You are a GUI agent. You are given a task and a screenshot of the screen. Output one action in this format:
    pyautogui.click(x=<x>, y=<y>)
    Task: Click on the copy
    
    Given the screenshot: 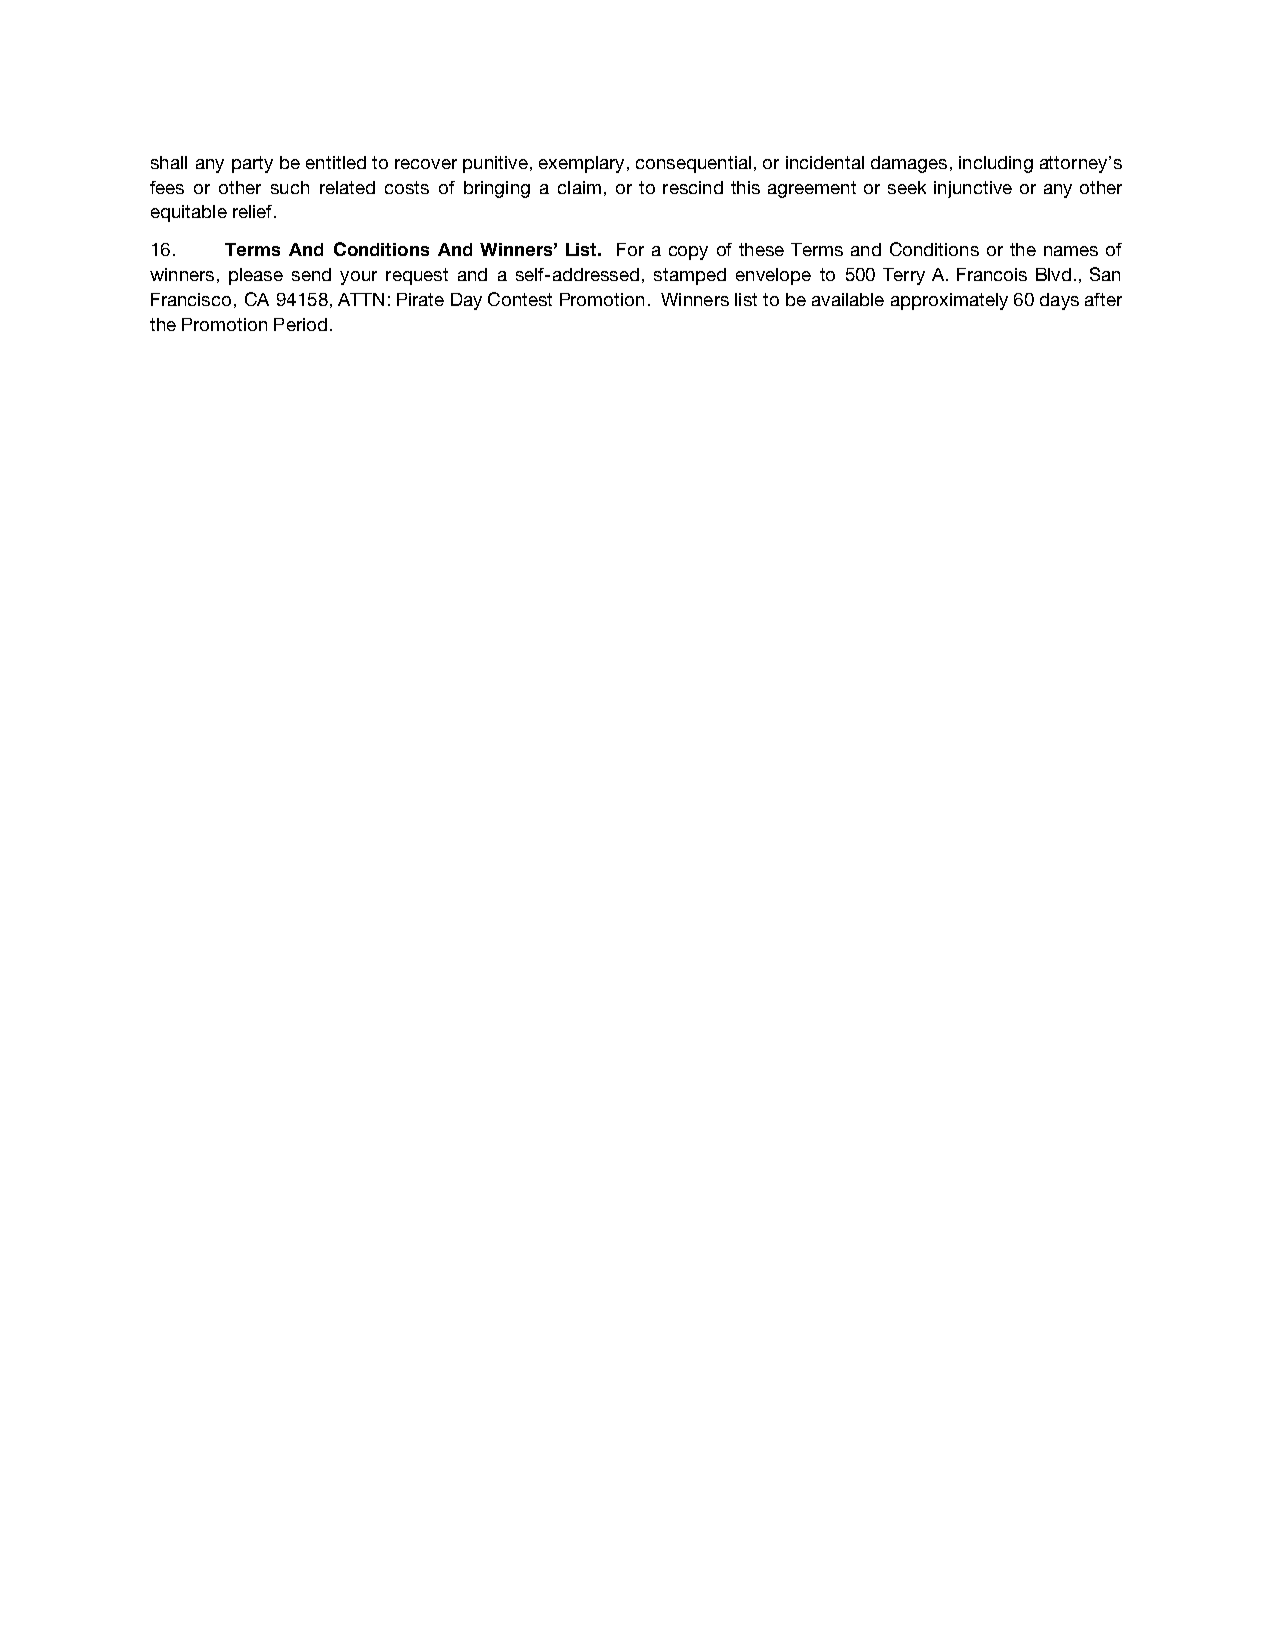 What is the action you would take?
    pyautogui.click(x=688, y=253)
